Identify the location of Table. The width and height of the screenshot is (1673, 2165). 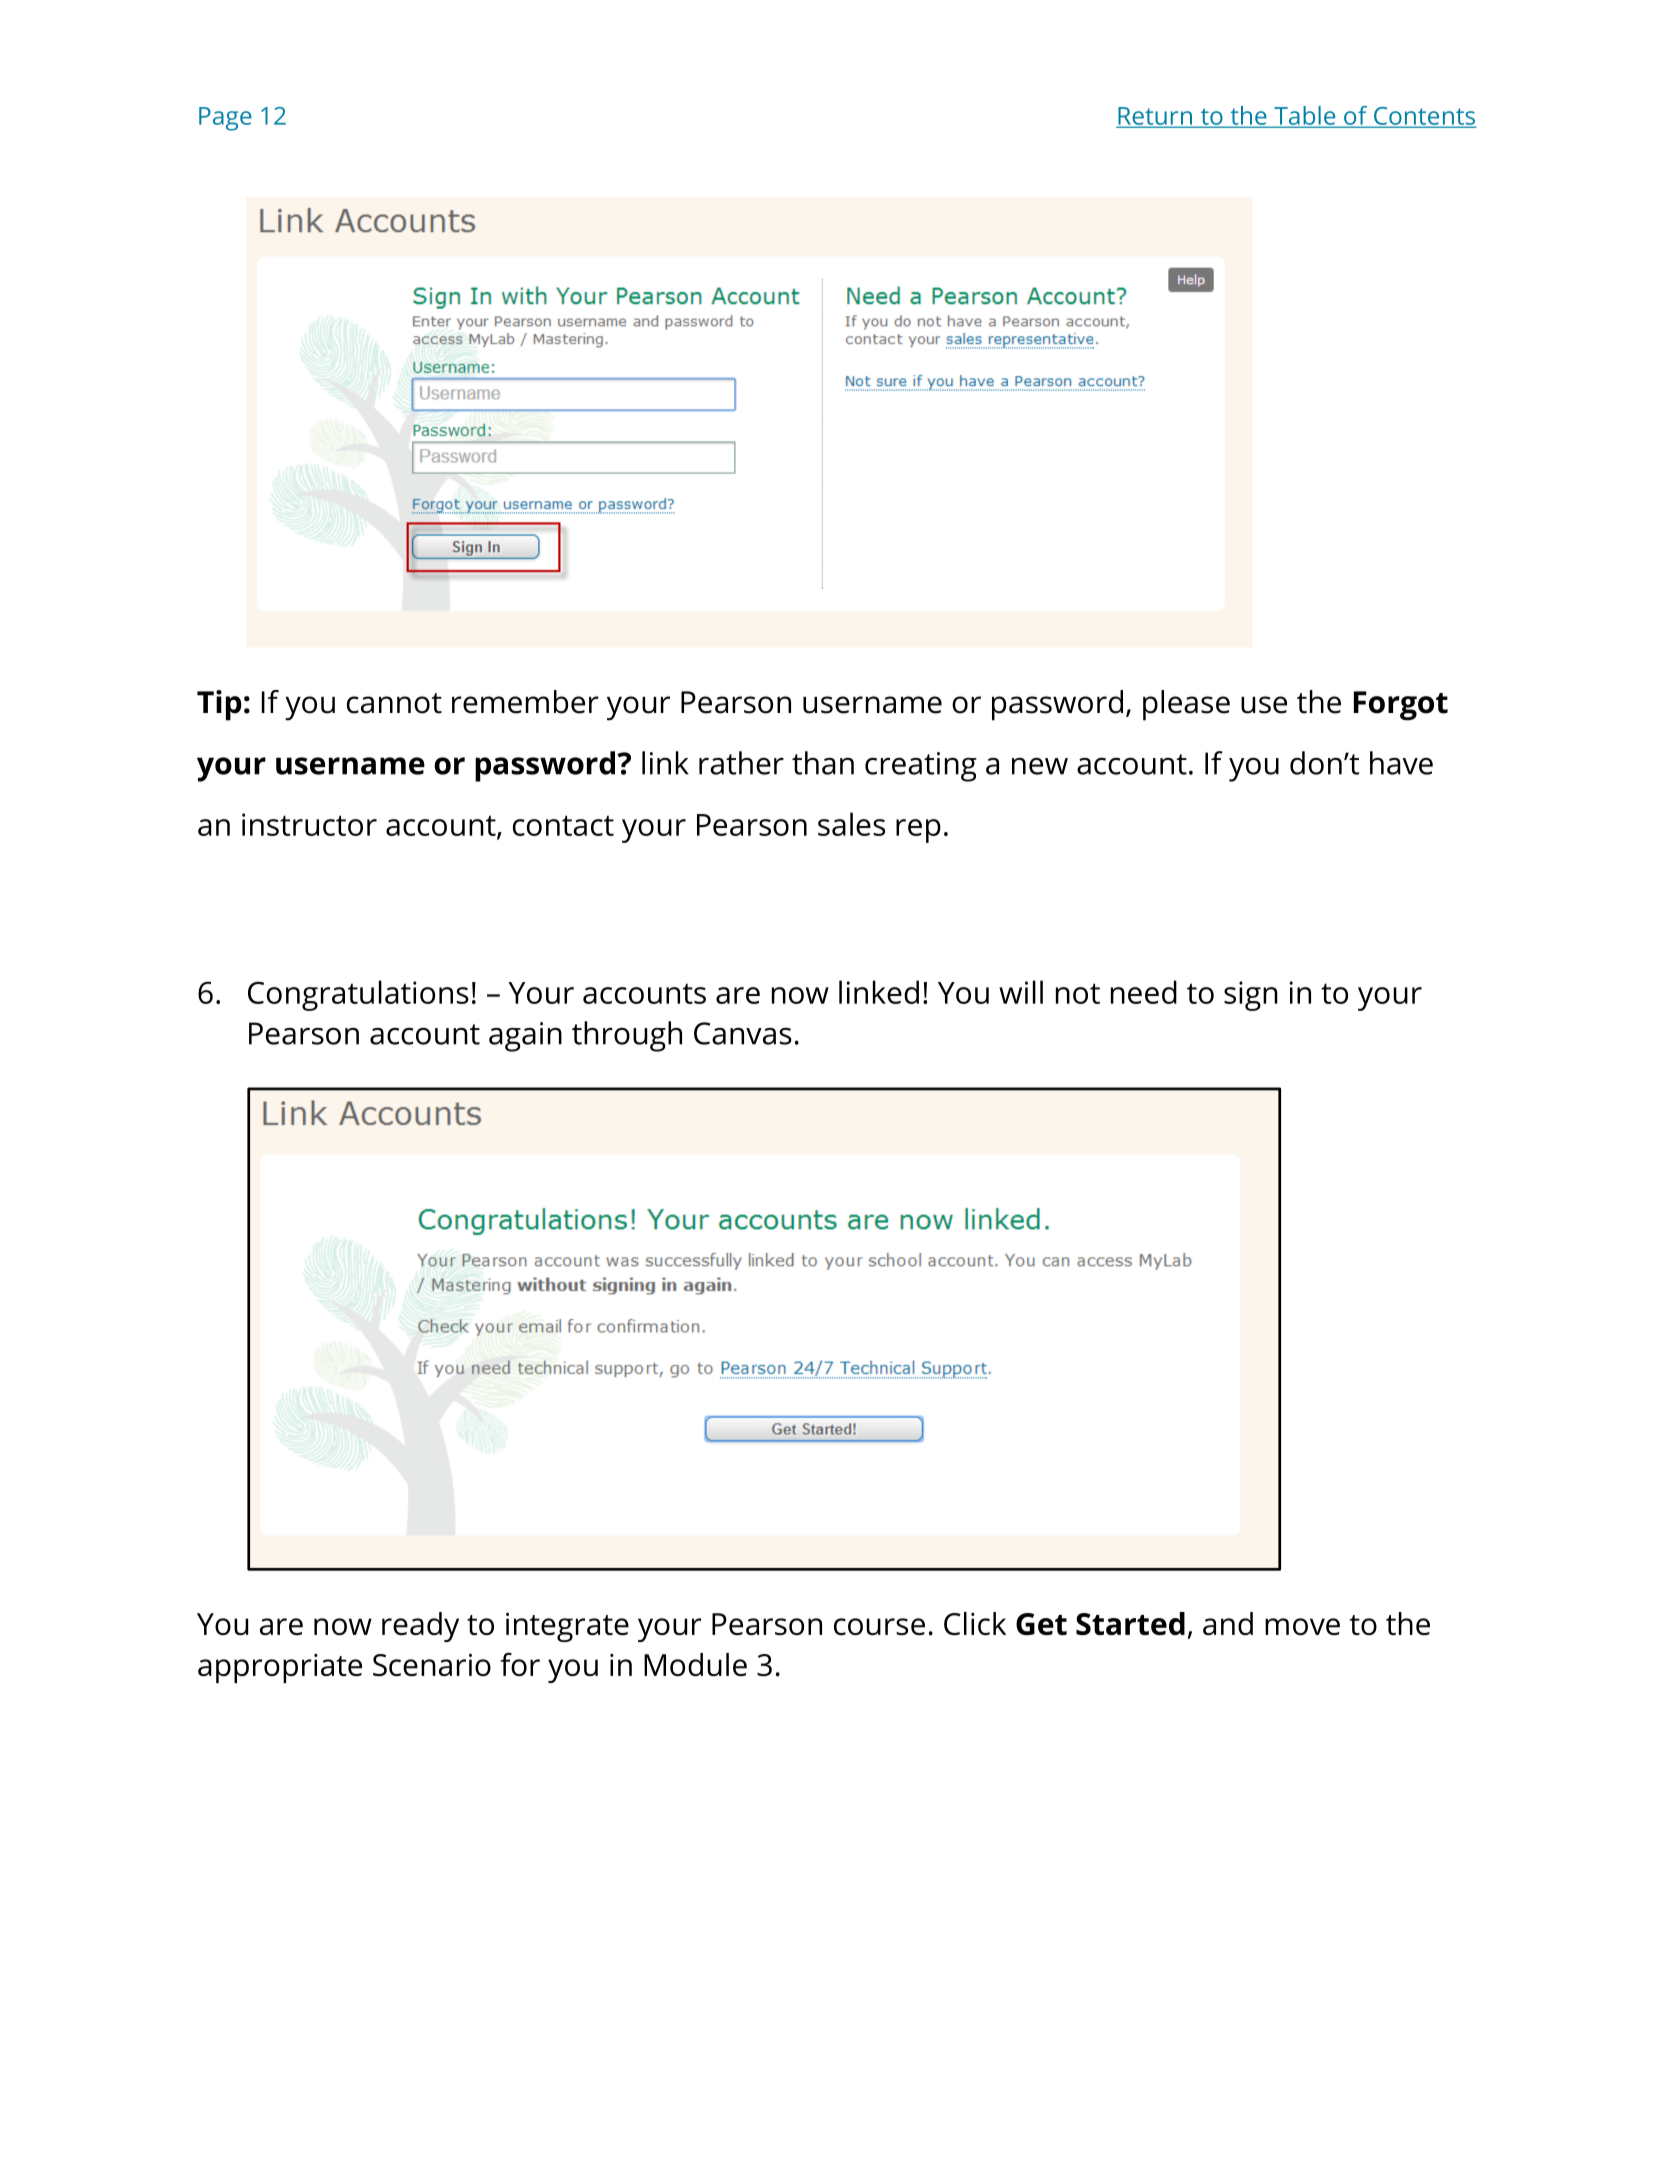
(1305, 116).
